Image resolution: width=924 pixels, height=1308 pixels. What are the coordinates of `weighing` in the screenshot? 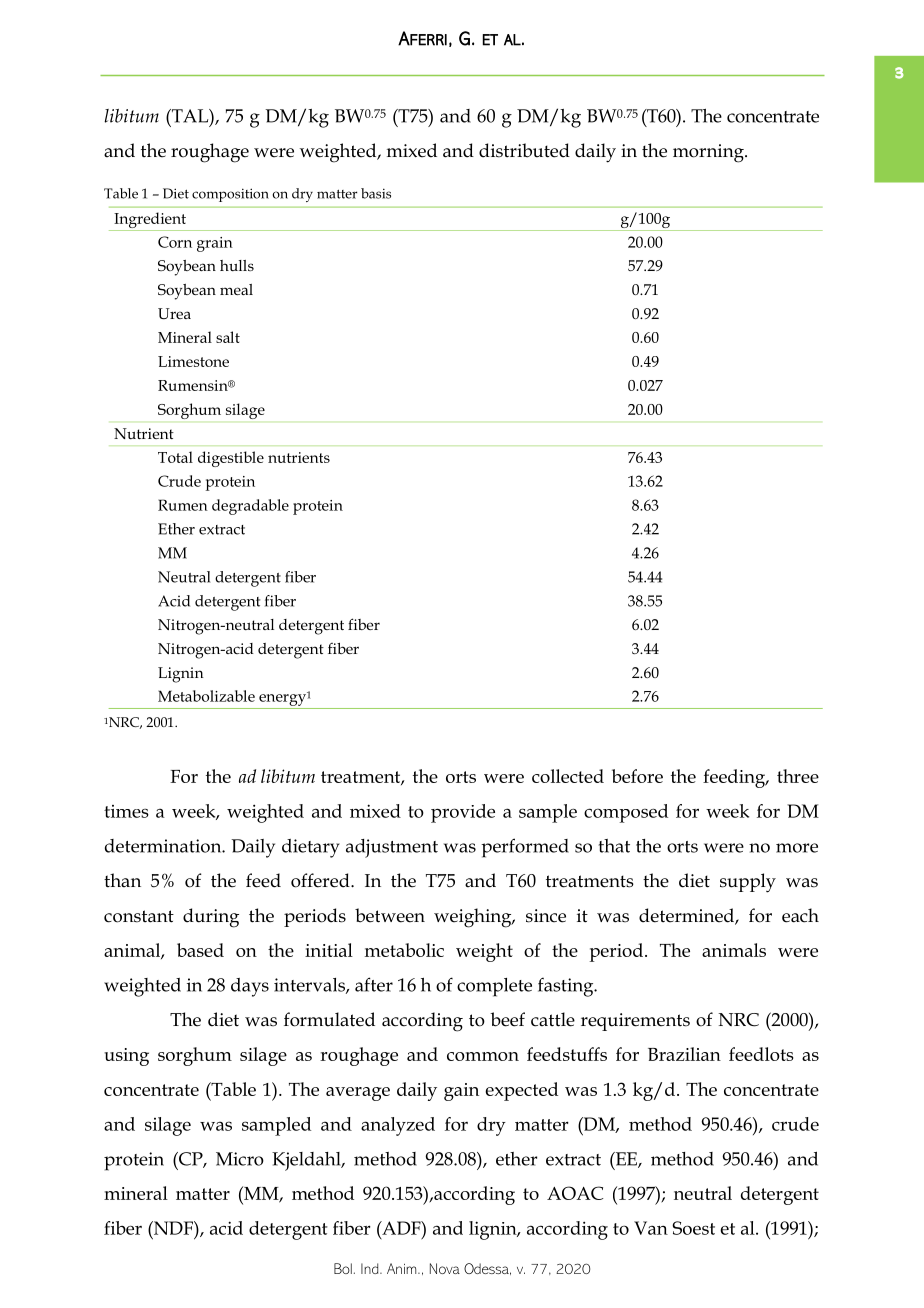 It's located at (474, 918).
